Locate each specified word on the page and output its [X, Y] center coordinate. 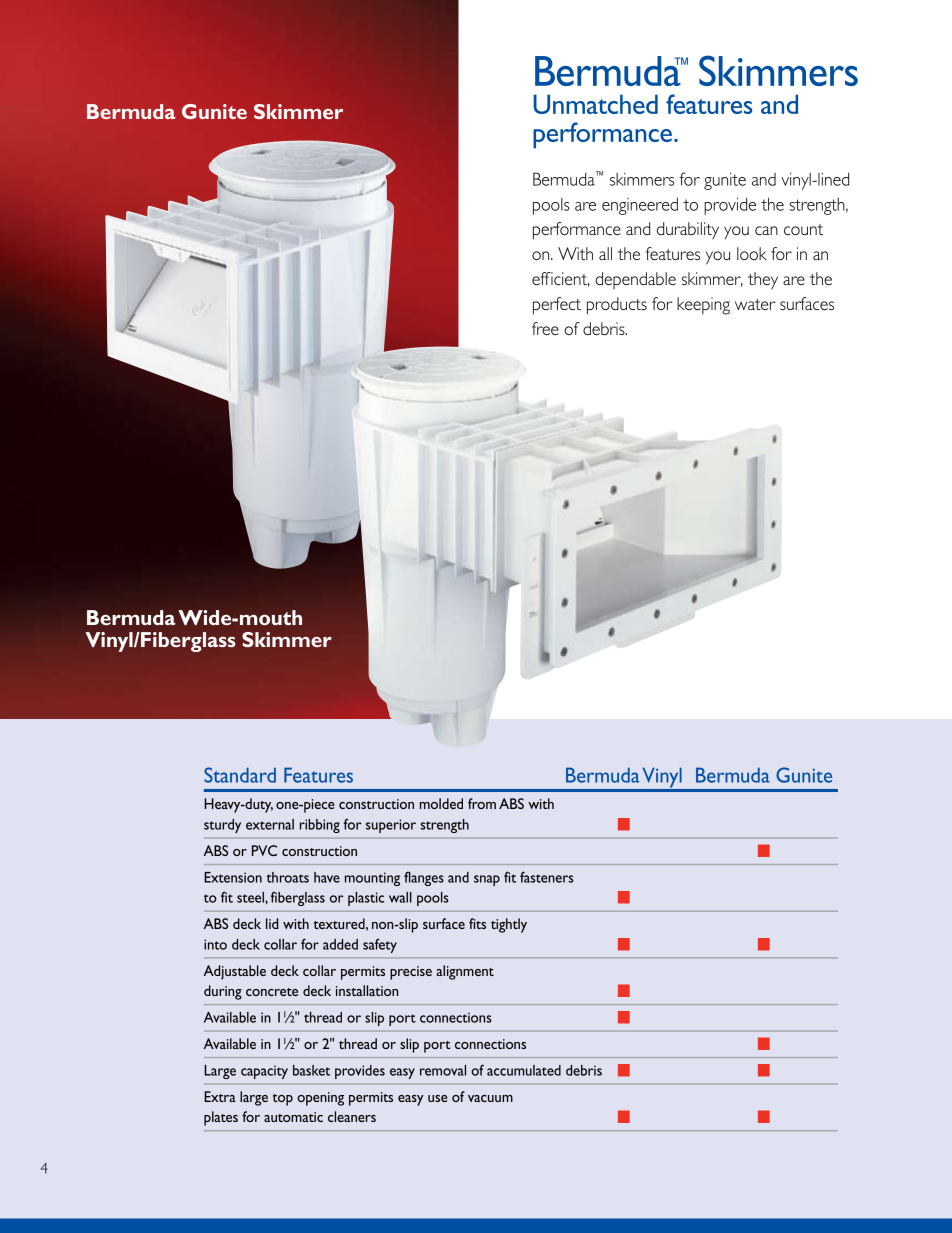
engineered [640, 206]
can [766, 230]
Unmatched [595, 104]
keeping [703, 306]
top [283, 1100]
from [482, 803]
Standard [240, 775]
